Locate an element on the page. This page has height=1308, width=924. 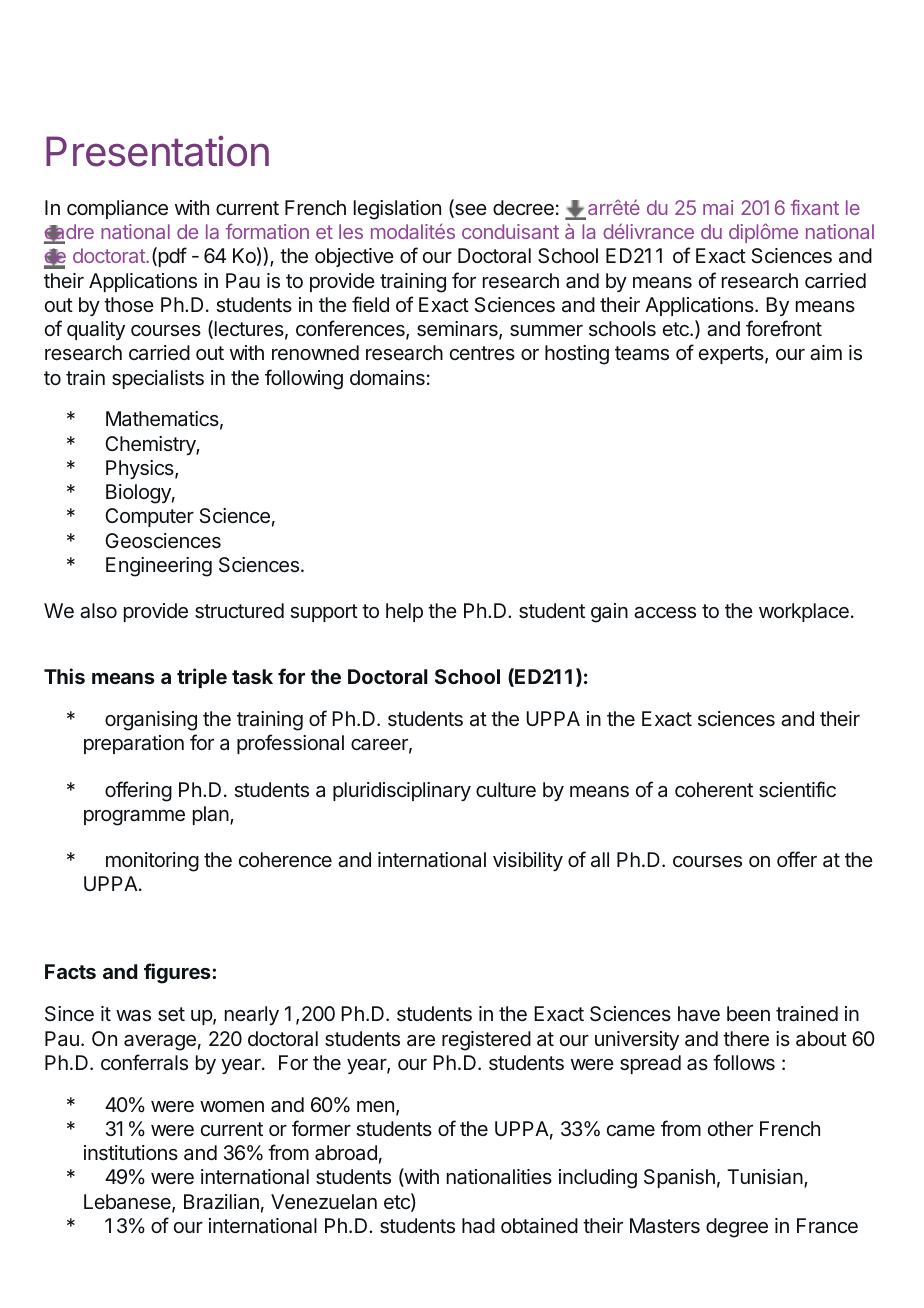
see is located at coordinates (470, 211).
